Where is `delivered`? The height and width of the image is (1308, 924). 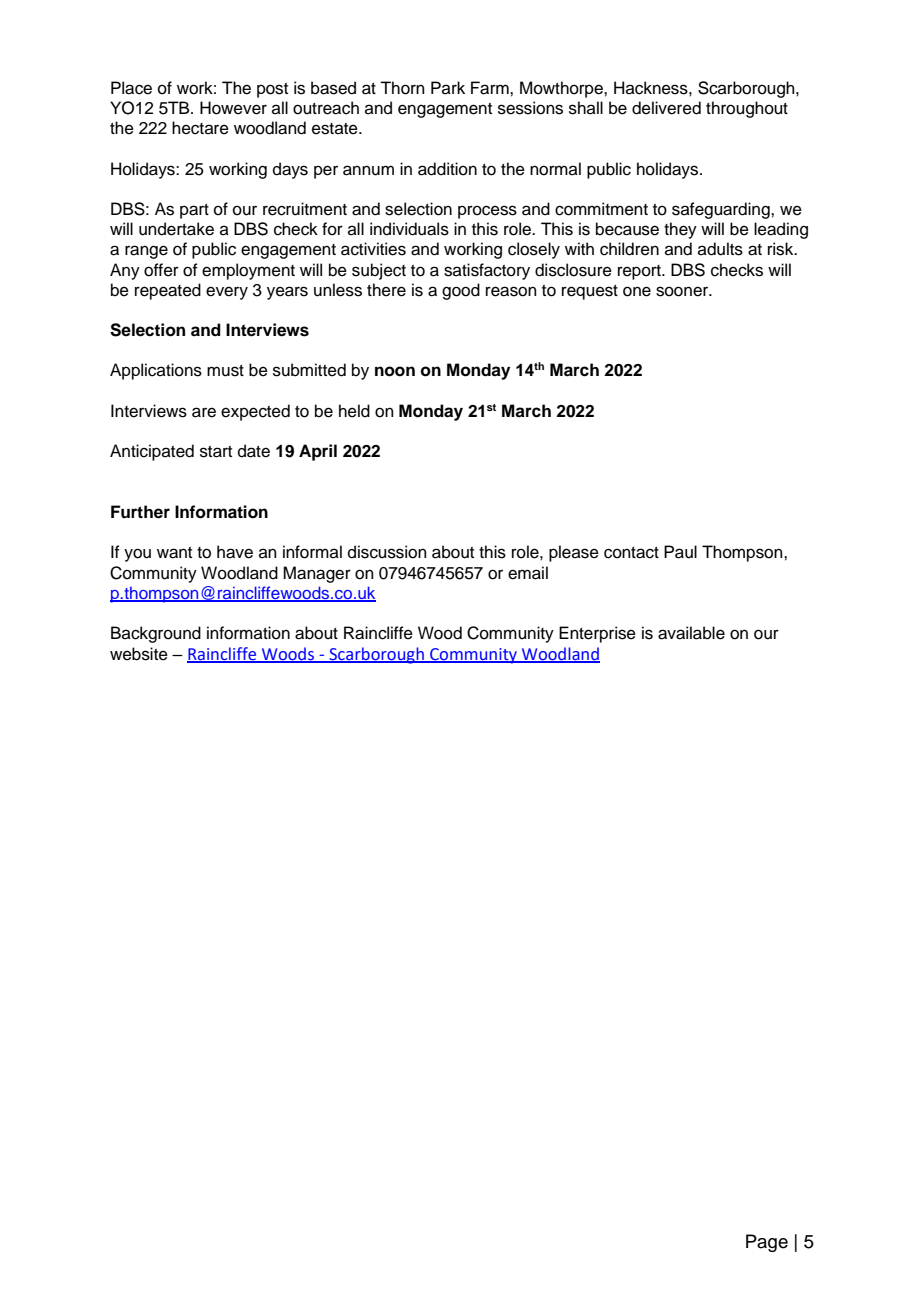
delivered is located at coordinates (666, 108).
